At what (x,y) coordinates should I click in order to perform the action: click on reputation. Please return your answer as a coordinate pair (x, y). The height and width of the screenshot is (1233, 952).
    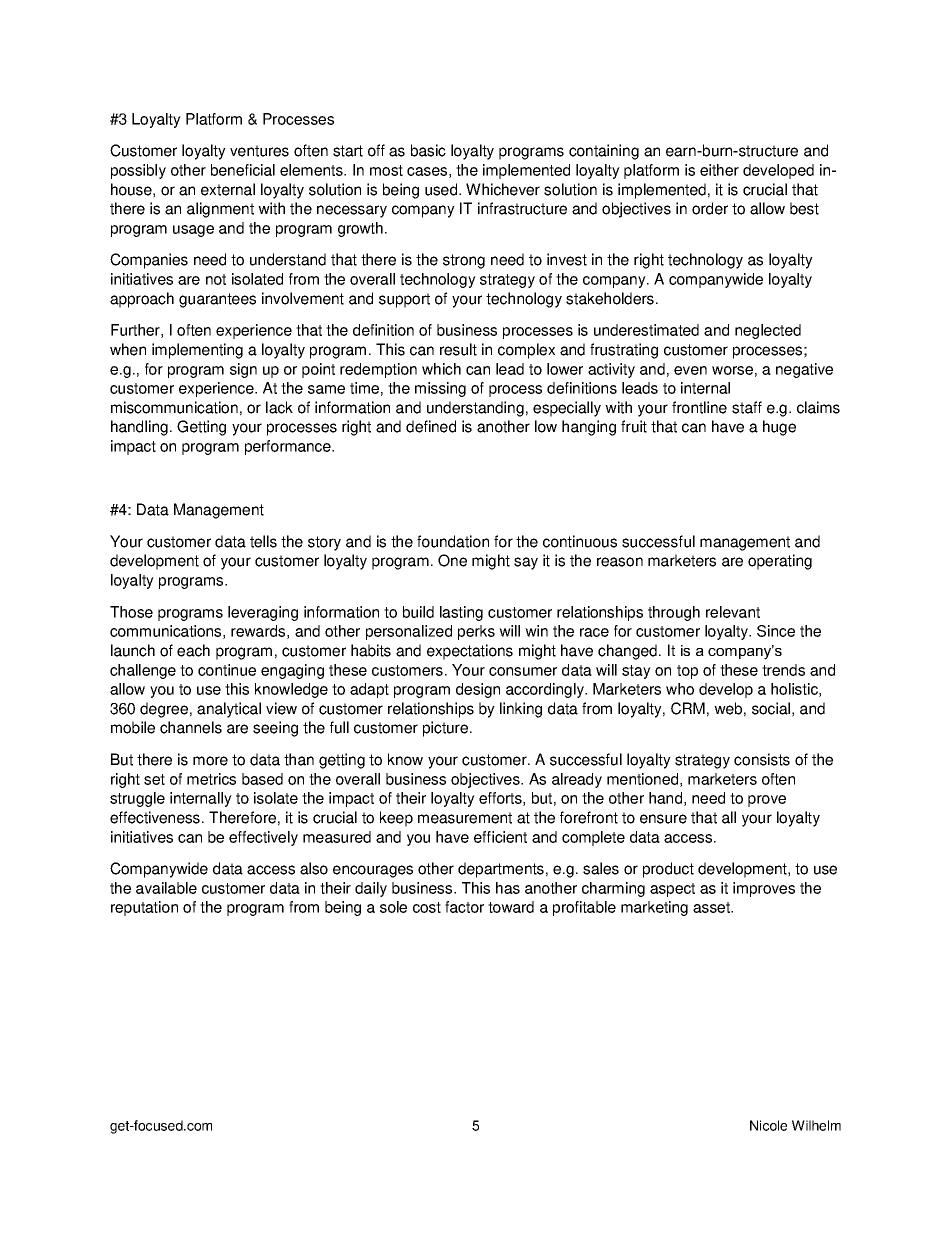
    Looking at the image, I should click on (144, 908).
